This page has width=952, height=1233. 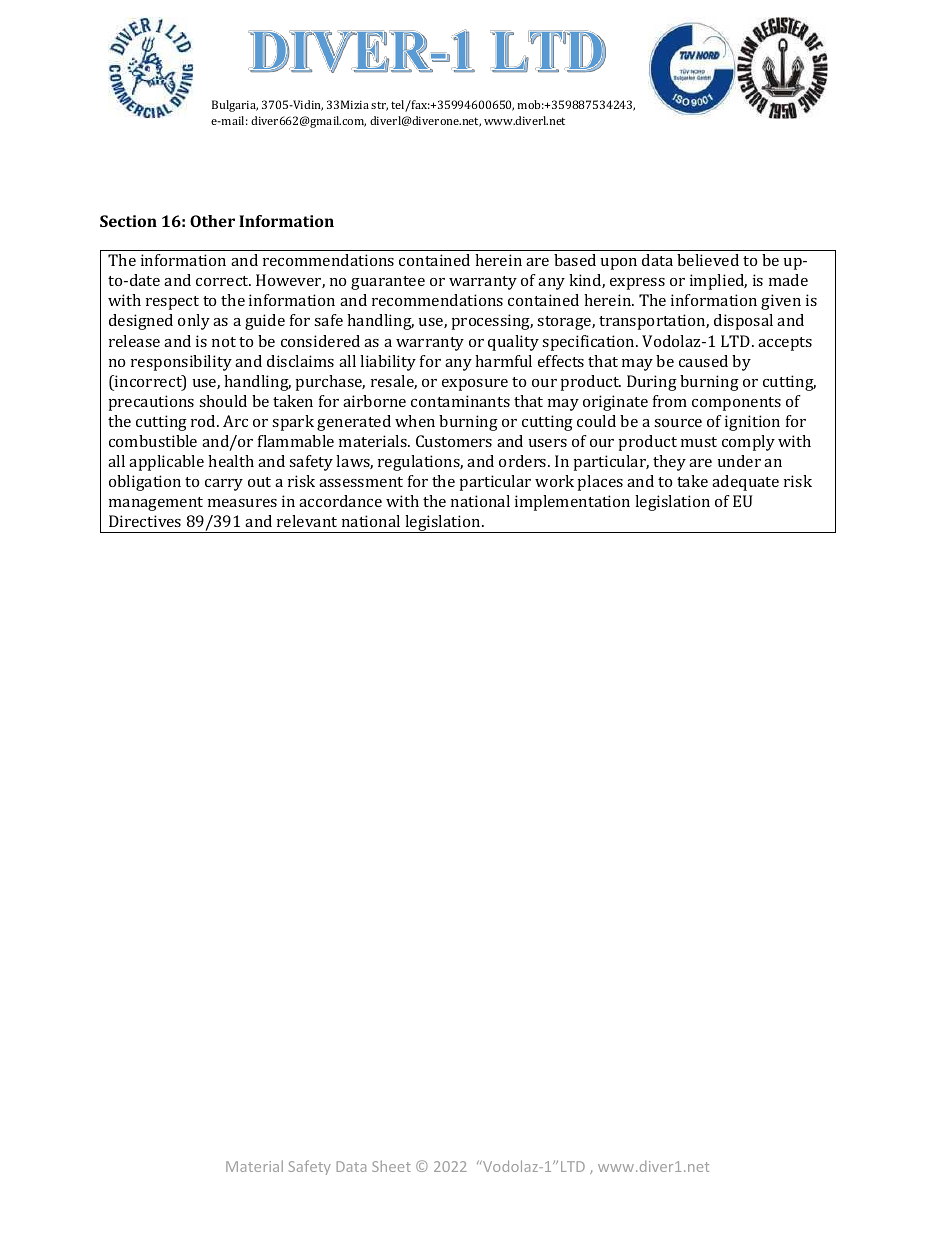 I want to click on Bulgaria, so click(x=235, y=106).
